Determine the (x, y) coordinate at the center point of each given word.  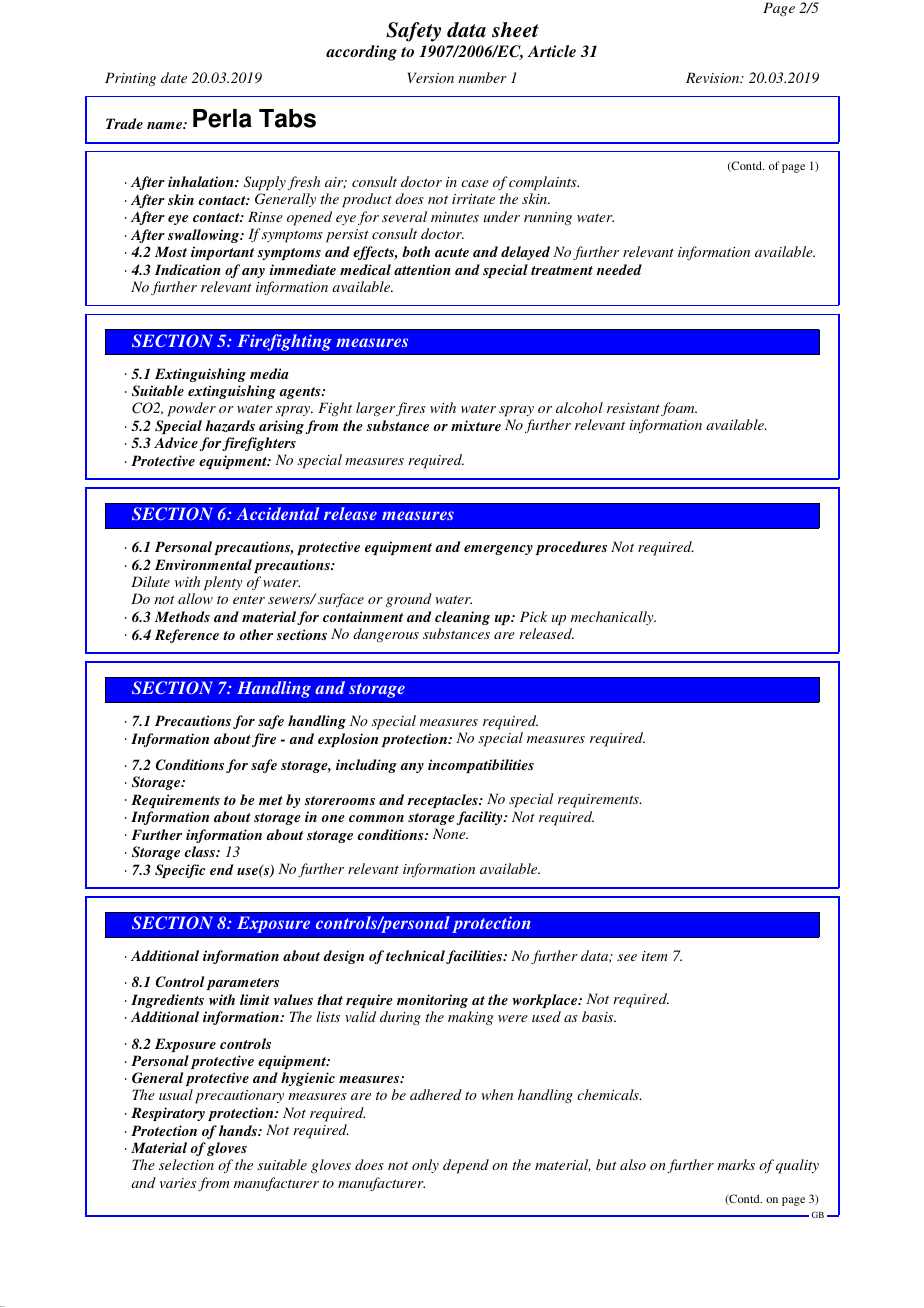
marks (736, 1164)
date (174, 77)
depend (466, 1166)
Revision (714, 77)
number (482, 77)
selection (186, 1164)
